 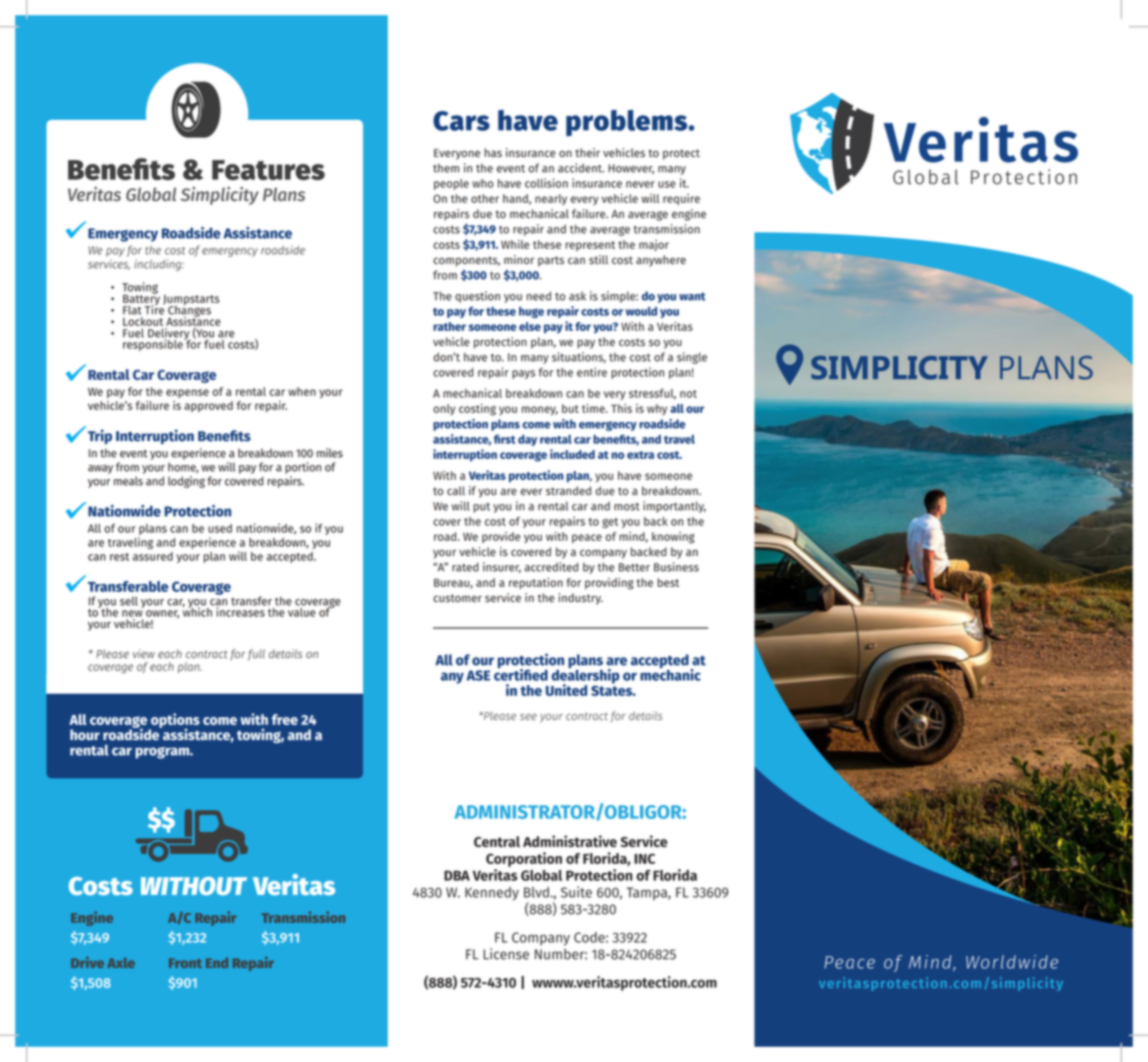 I want to click on License, so click(x=506, y=954).
